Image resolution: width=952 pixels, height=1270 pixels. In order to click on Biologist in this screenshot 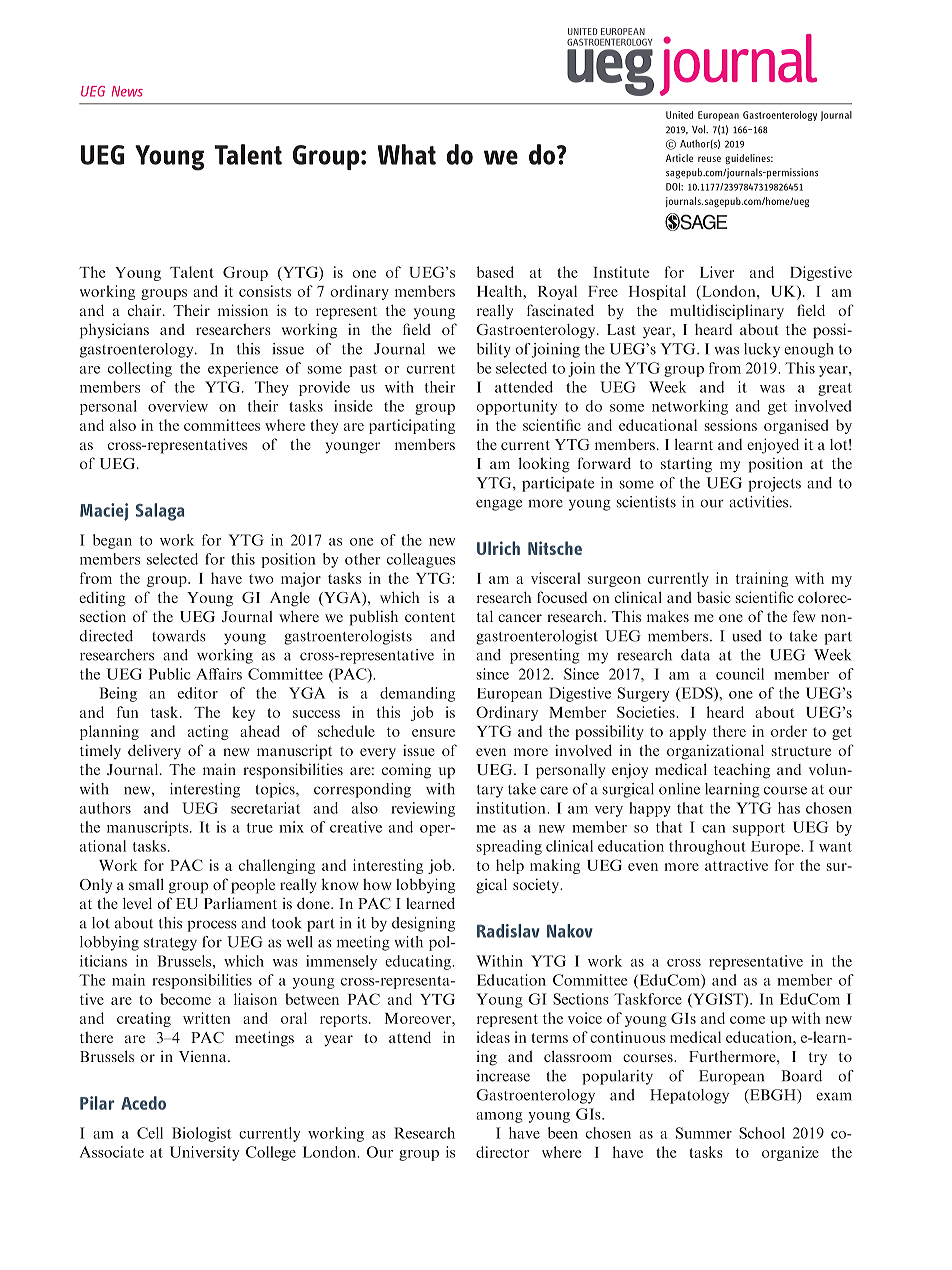, I will do `click(201, 1134)`.
